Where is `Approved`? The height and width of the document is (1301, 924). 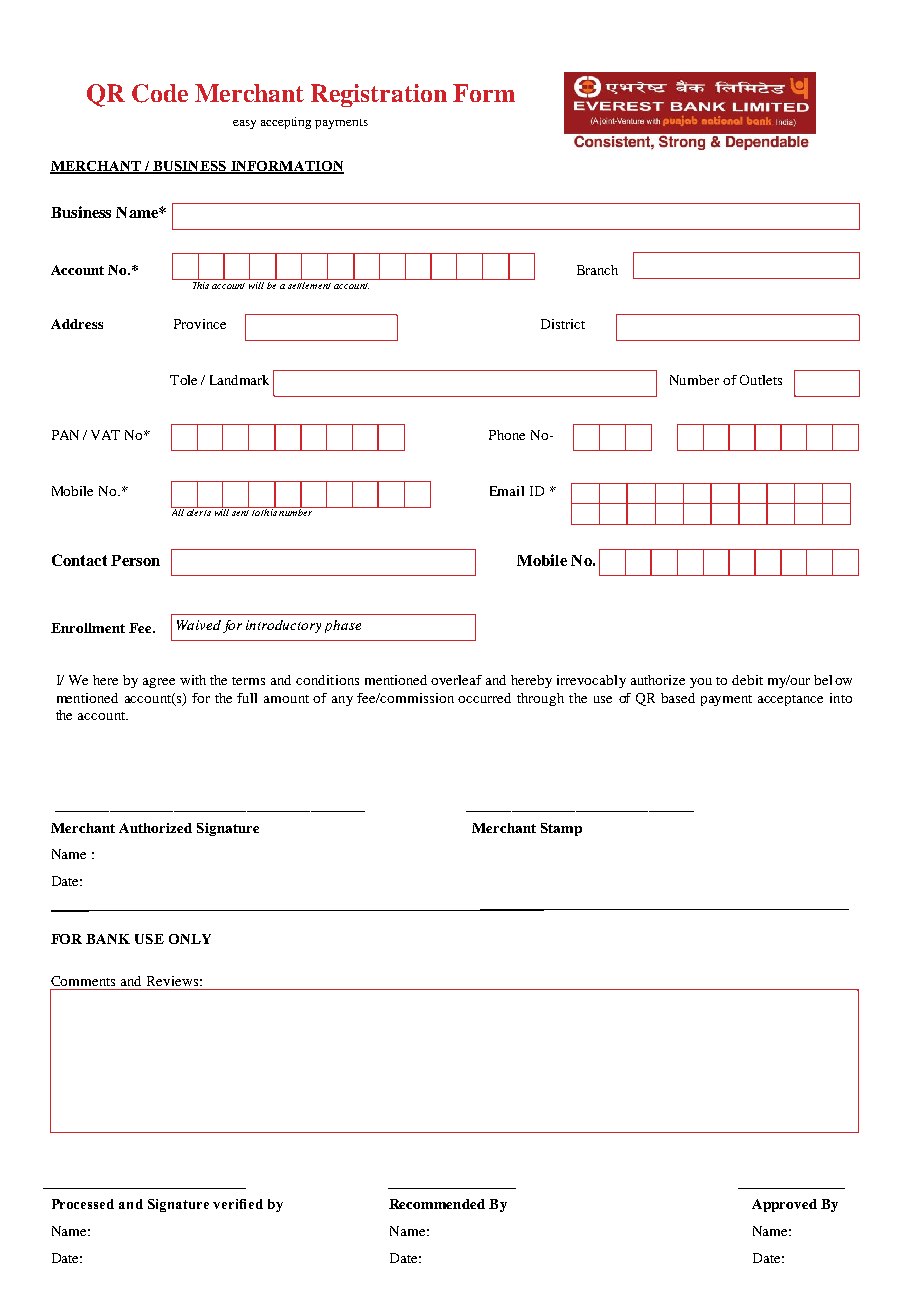
Approved is located at coordinates (784, 1205).
